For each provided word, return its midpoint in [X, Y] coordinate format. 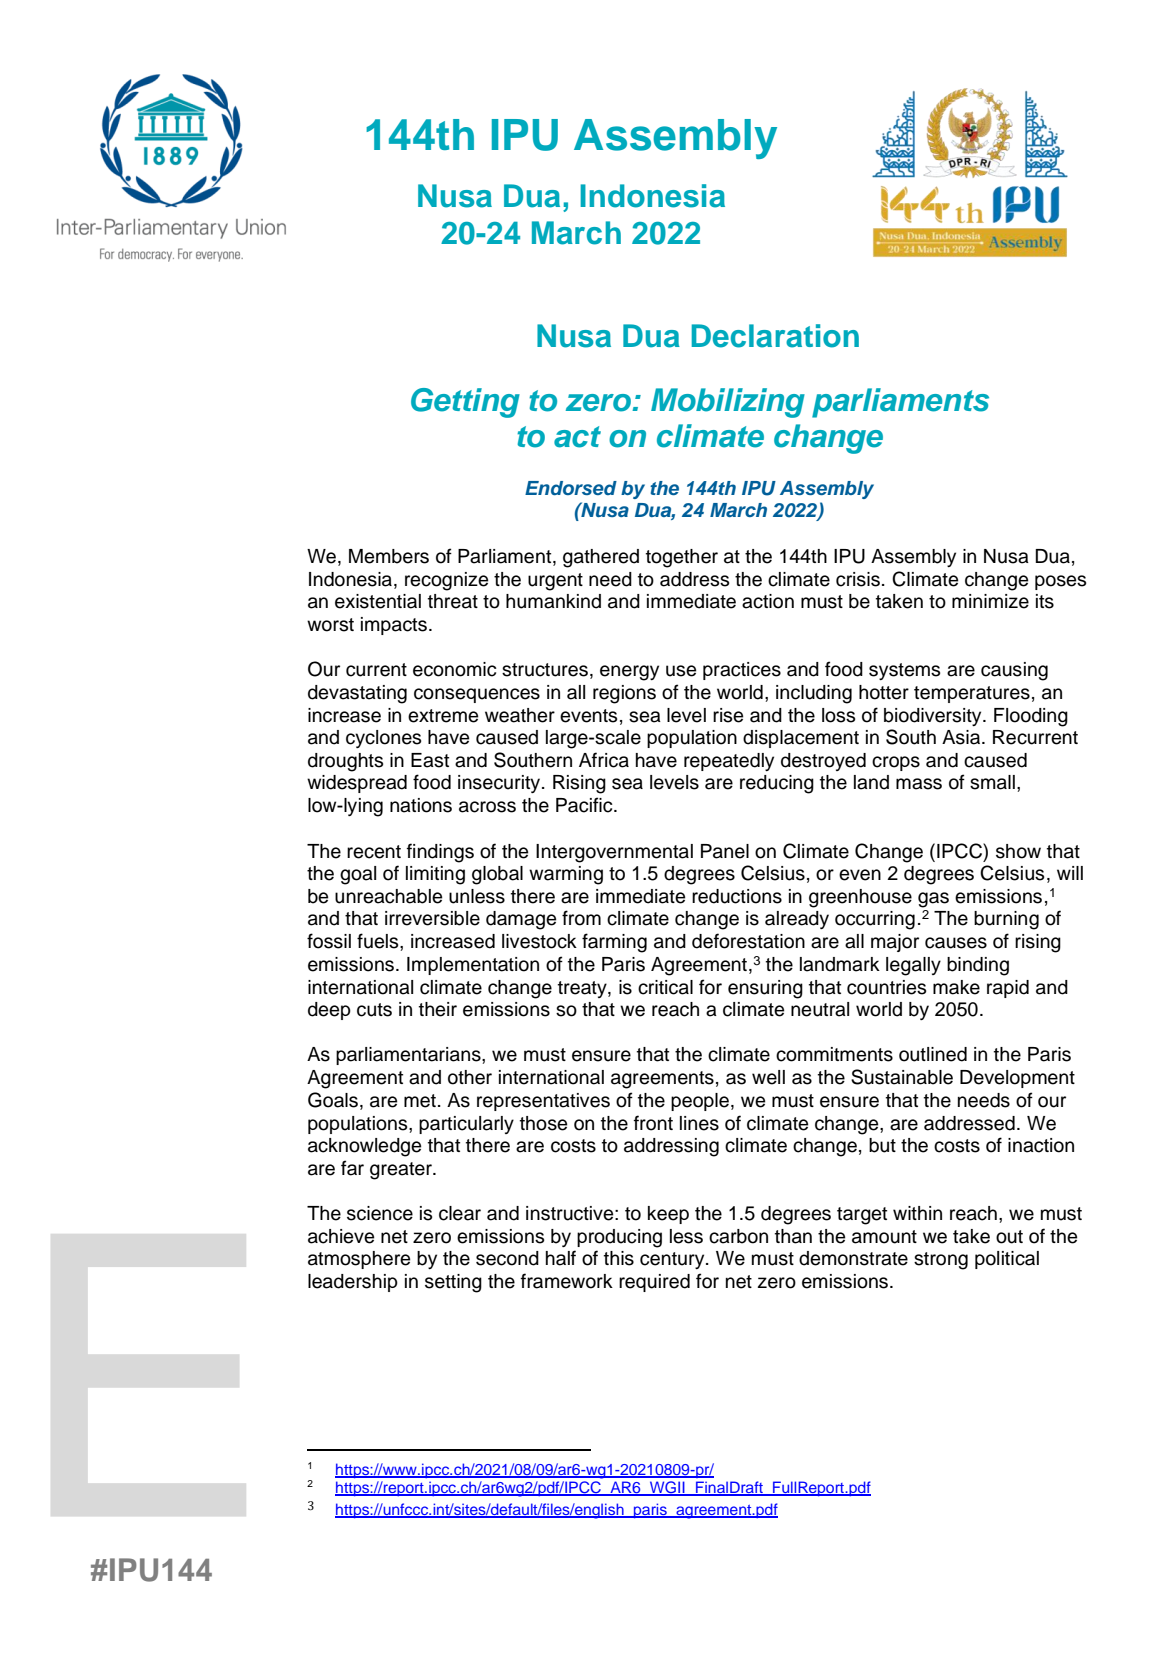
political [1007, 1260]
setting [453, 1283]
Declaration [775, 336]
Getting [465, 403]
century [673, 1260]
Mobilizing [728, 403]
